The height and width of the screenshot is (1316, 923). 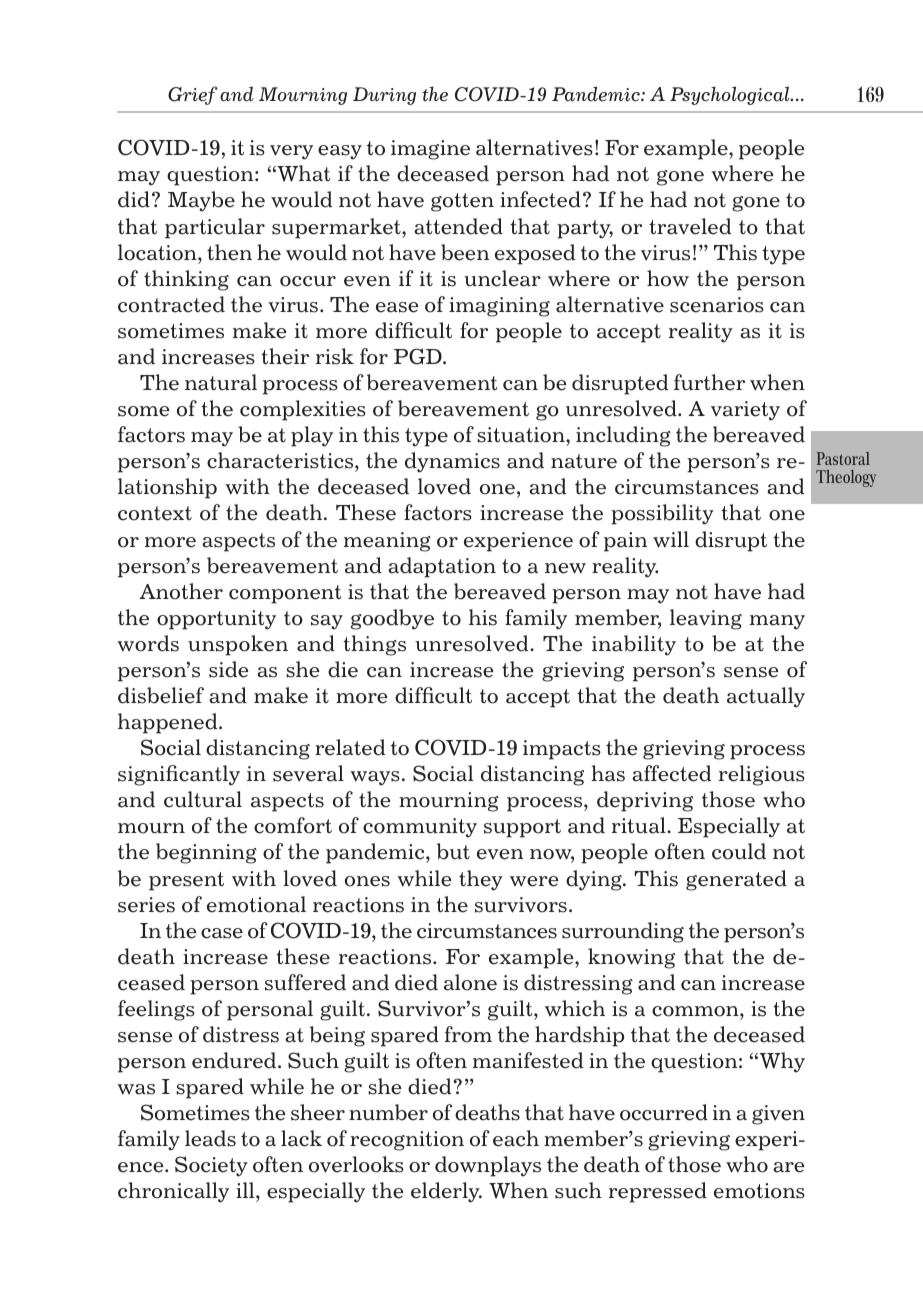 I want to click on emotions, so click(x=759, y=1191).
